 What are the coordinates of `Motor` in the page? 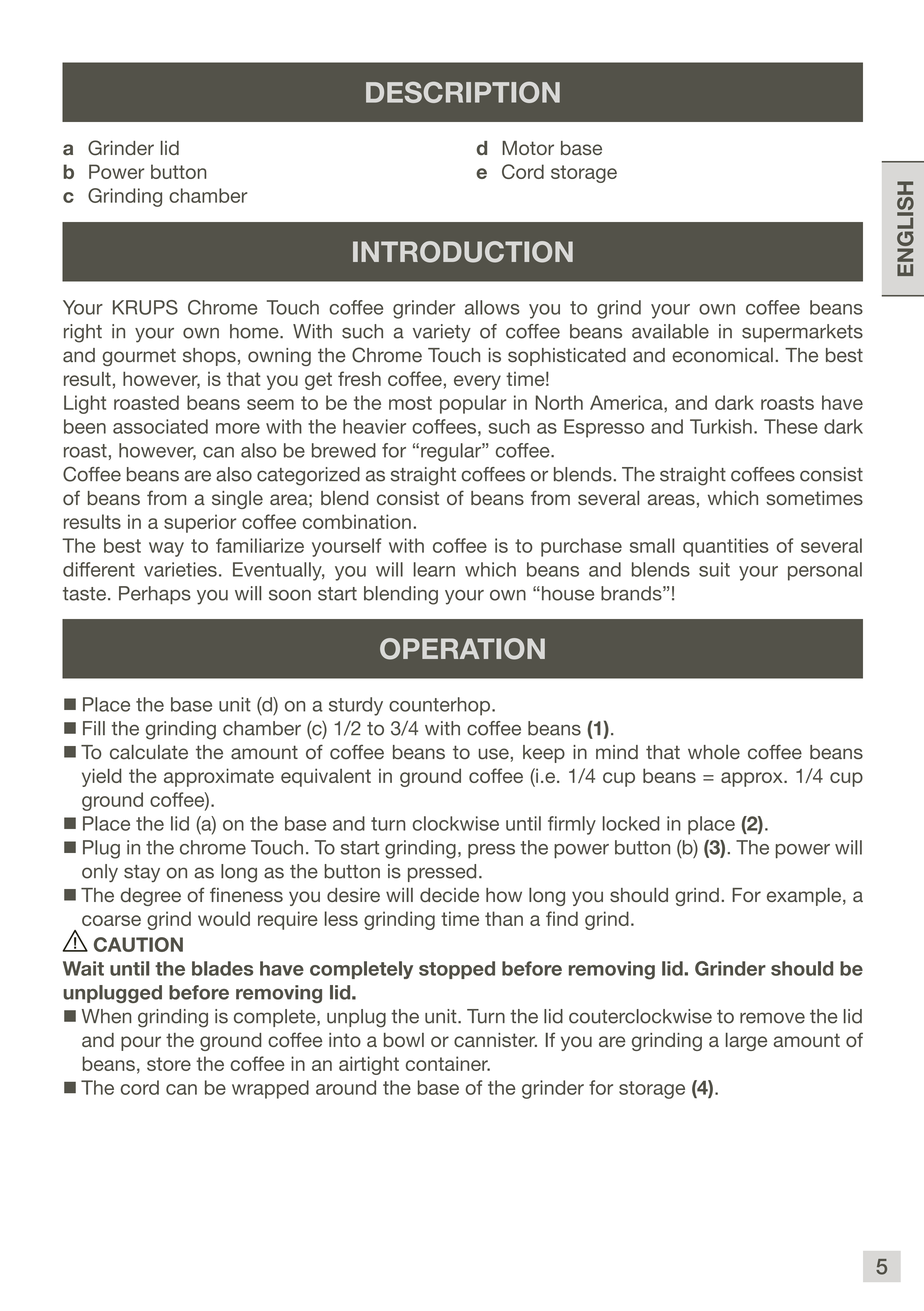 It's located at (528, 148).
